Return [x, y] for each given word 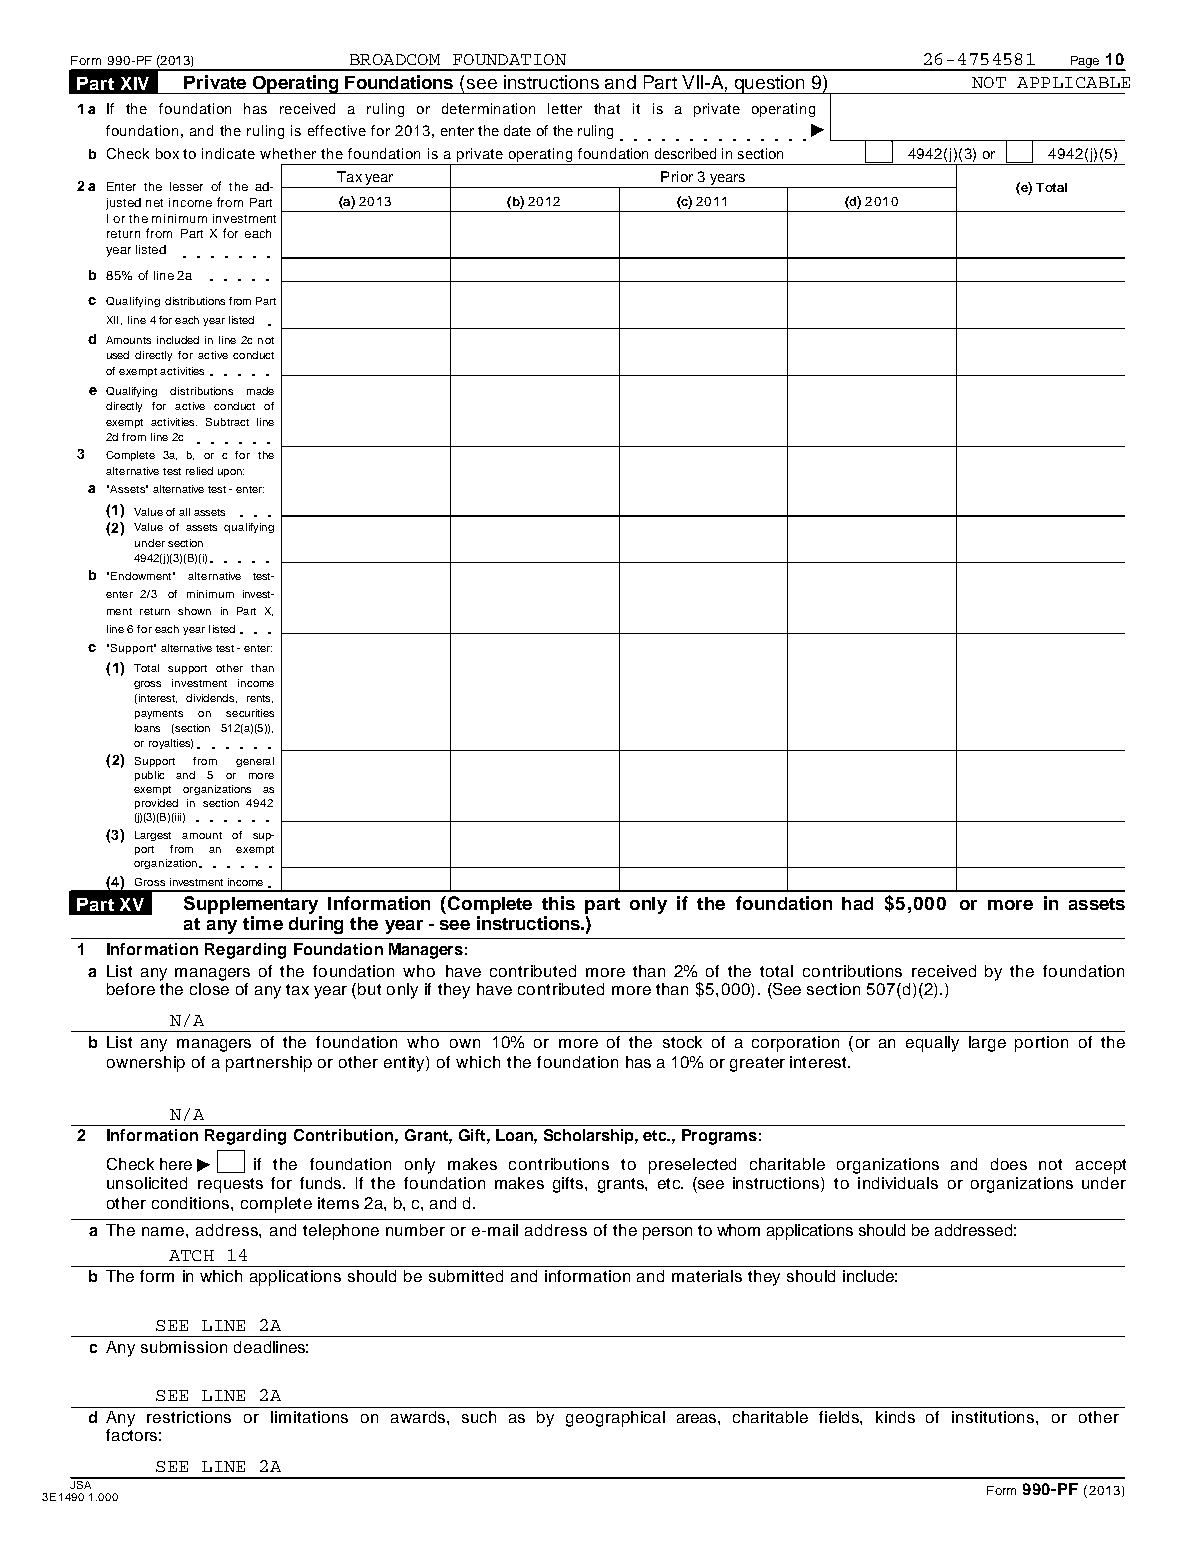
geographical [615, 1419]
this [558, 903]
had [857, 903]
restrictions [189, 1417]
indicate [228, 153]
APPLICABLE [1073, 82]
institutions [993, 1417]
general [255, 762]
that [607, 108]
